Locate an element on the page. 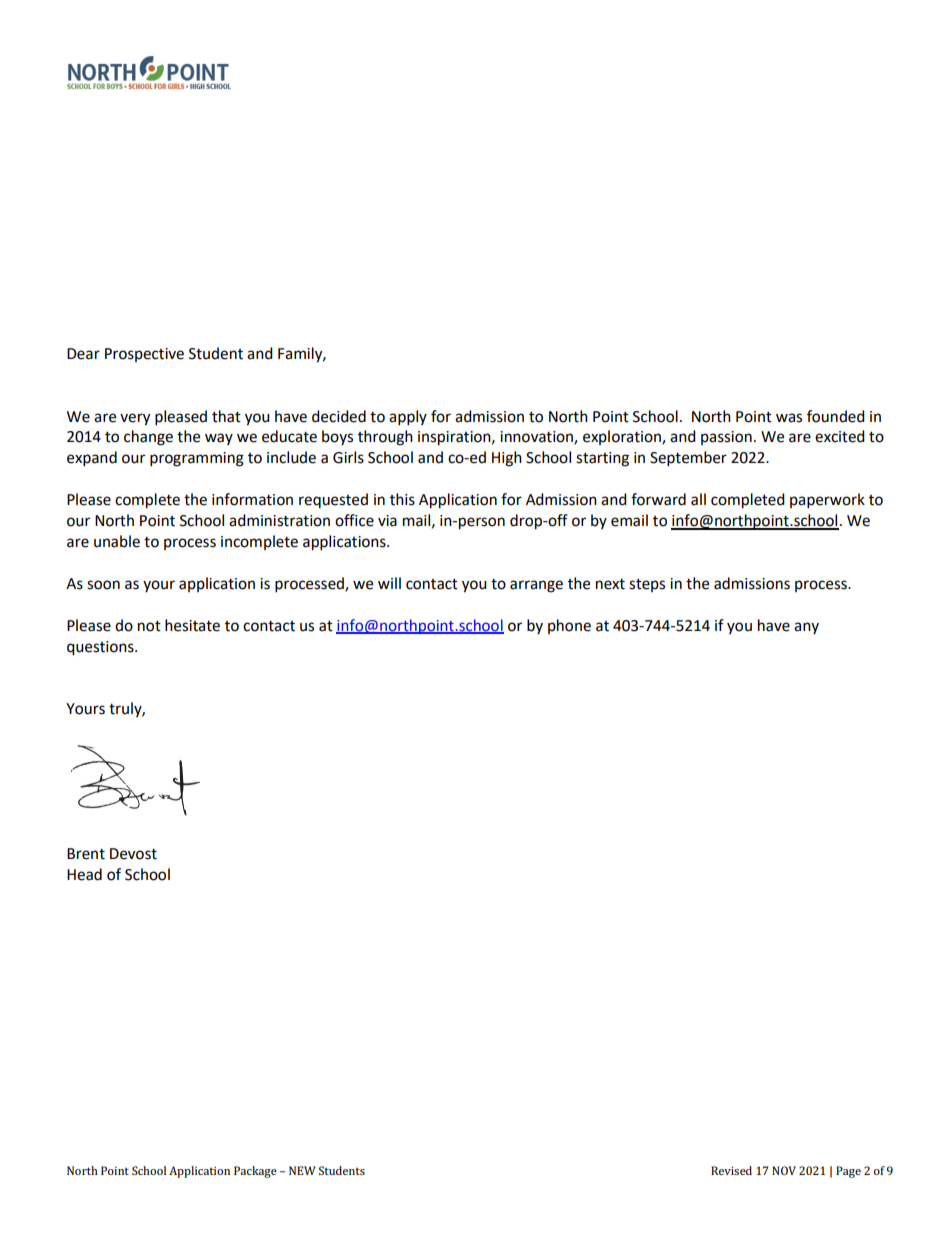 Image resolution: width=952 pixels, height=1233 pixels. Prospective is located at coordinates (144, 355).
